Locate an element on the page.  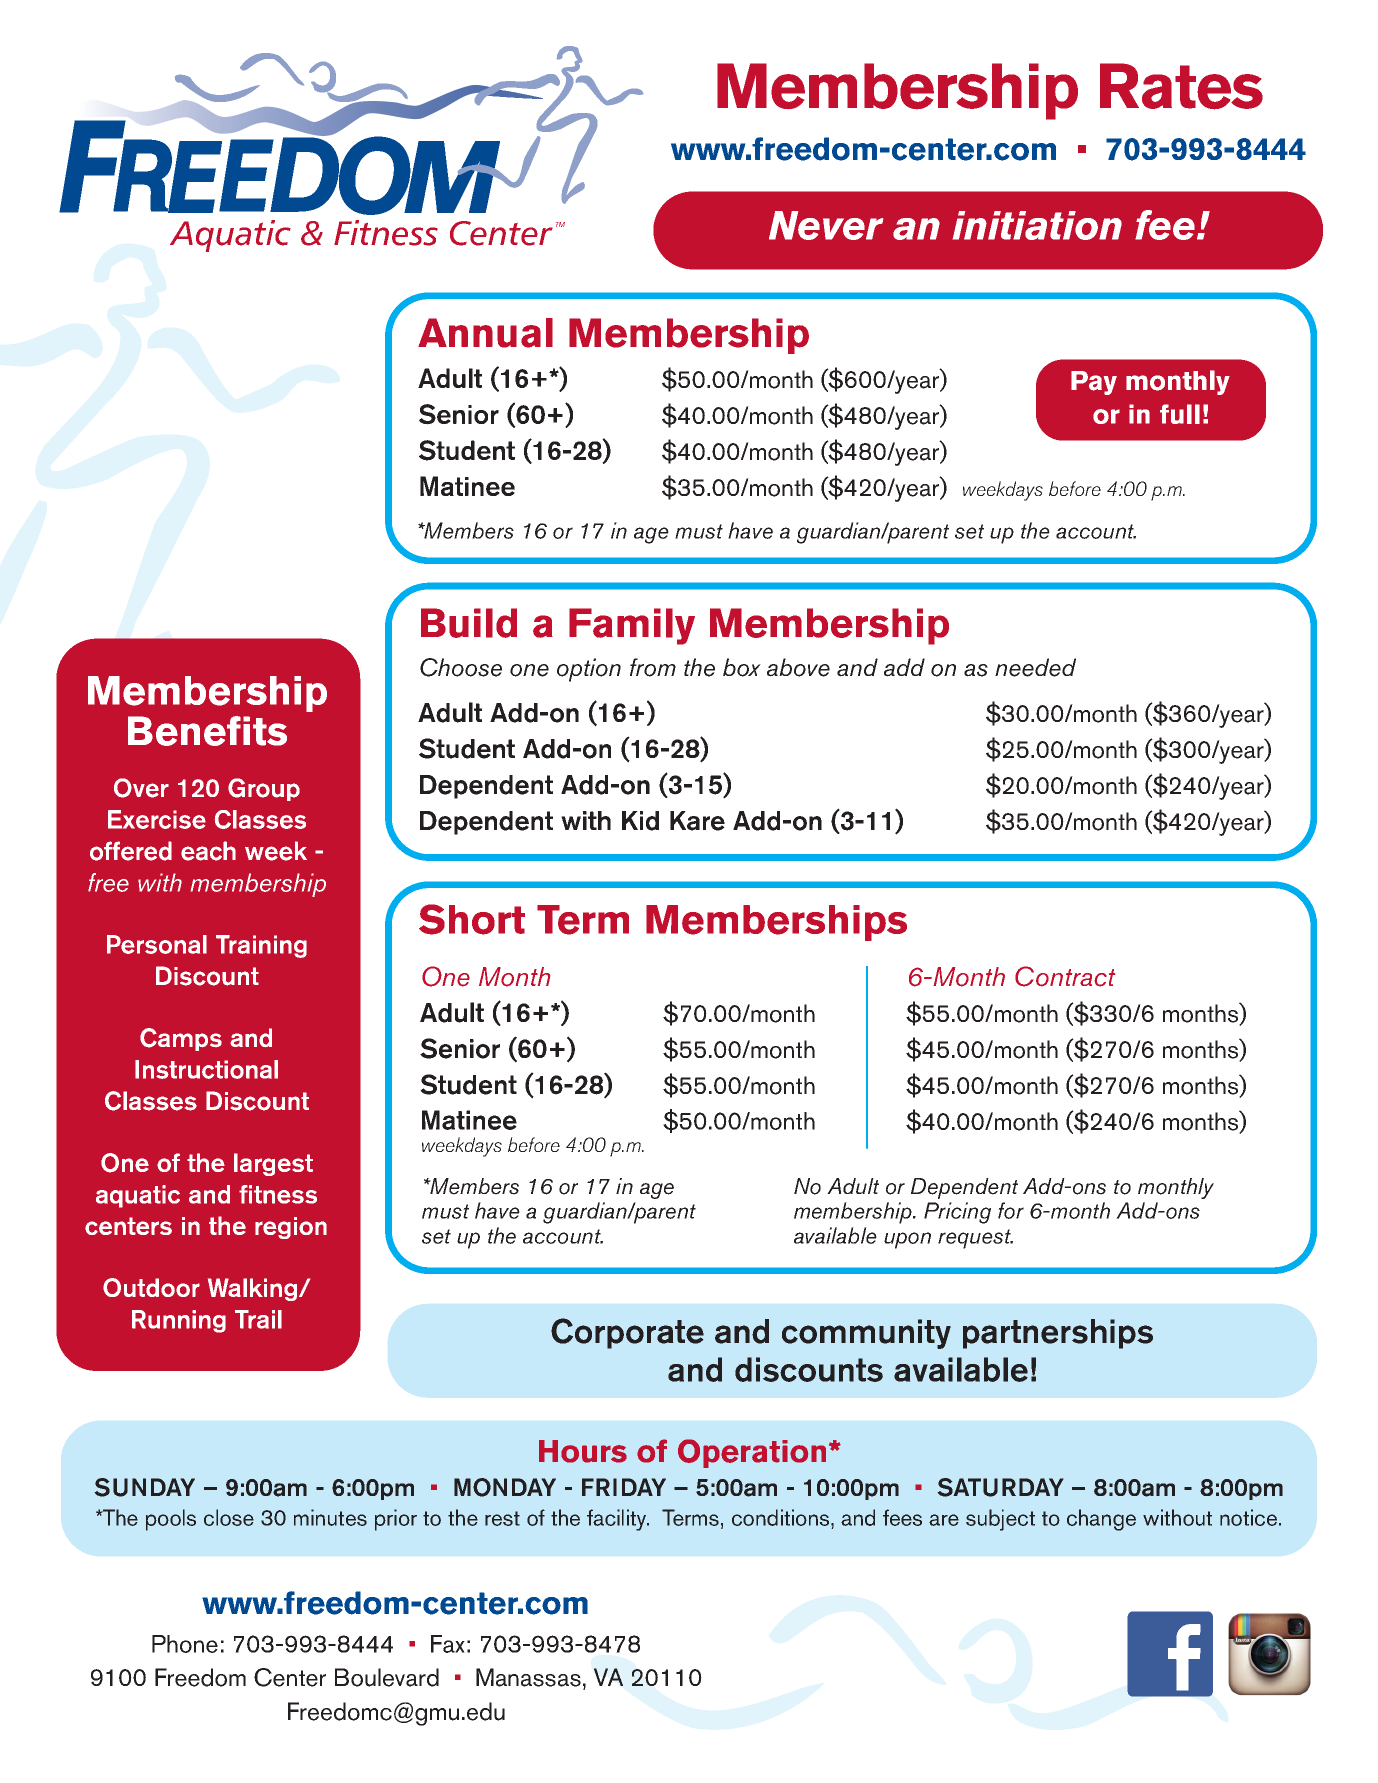
Rates is located at coordinates (1181, 86).
